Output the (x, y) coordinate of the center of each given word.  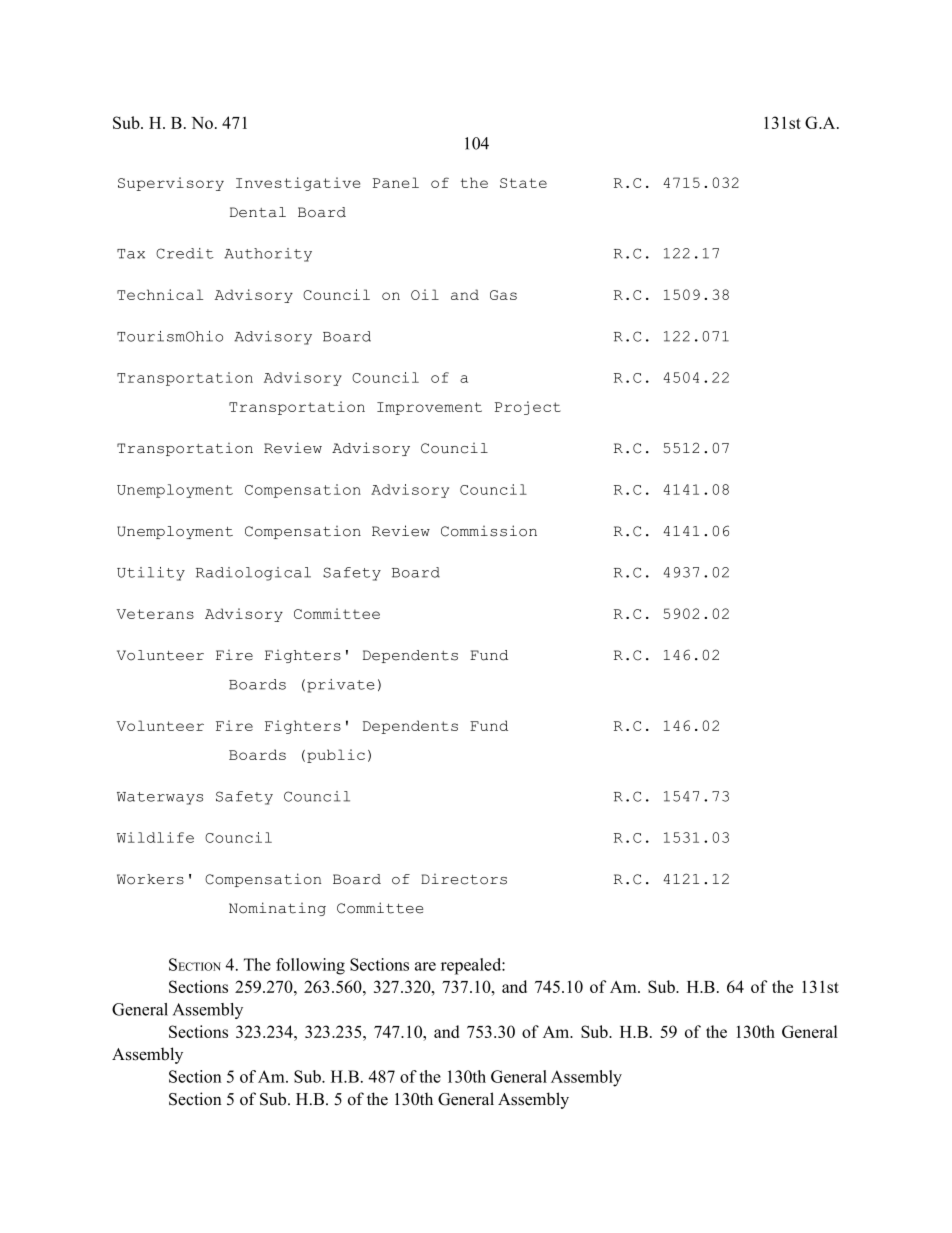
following (310, 966)
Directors (464, 879)
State (523, 183)
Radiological (253, 574)
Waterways (160, 798)
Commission (489, 531)
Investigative (298, 184)
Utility (151, 574)
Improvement (429, 408)
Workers (150, 879)
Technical (160, 294)
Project (528, 408)
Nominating (277, 909)
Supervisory (171, 184)
